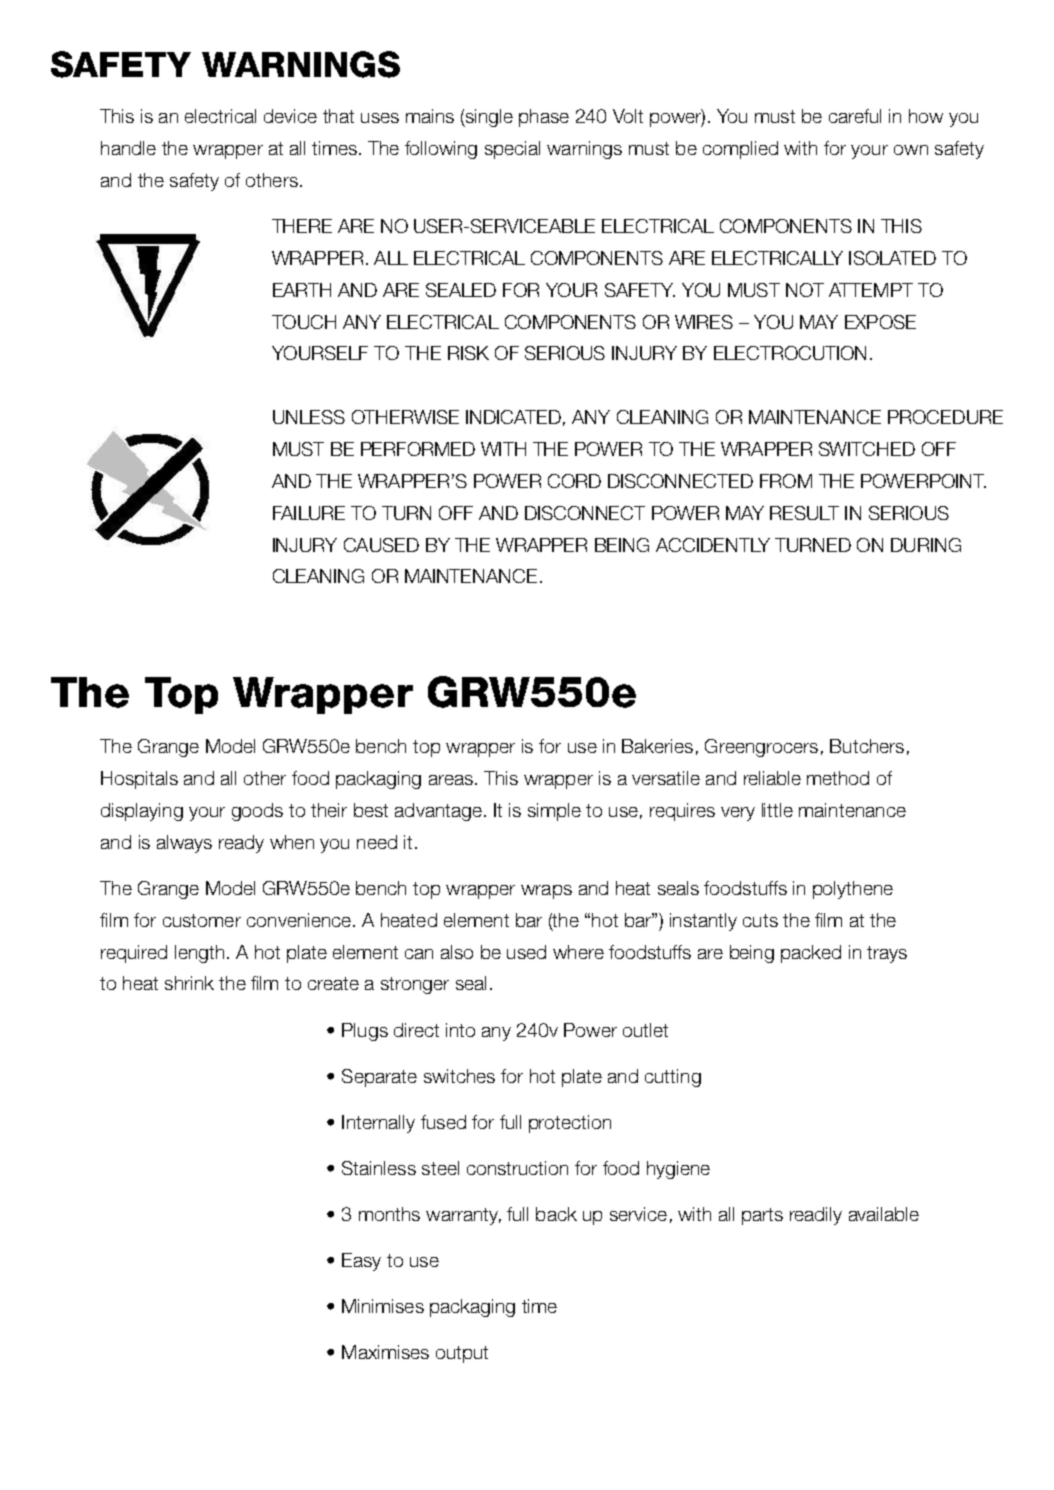  Describe the element at coordinates (309, 513) in the screenshot. I see `FAILURE` at that location.
